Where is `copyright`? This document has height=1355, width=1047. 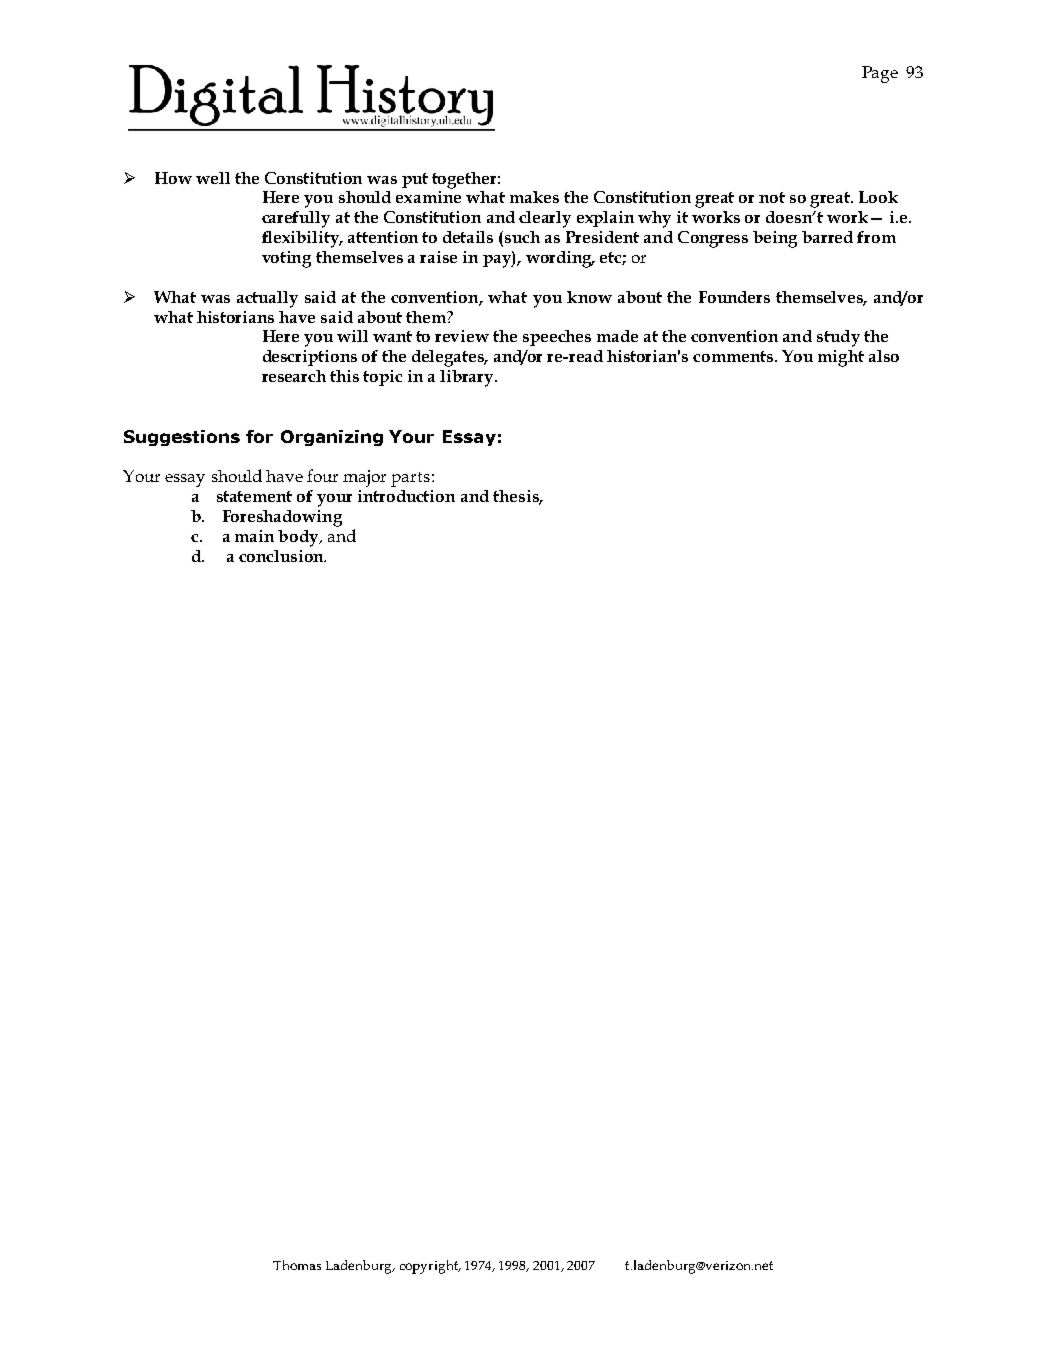
copyright is located at coordinates (430, 1267).
